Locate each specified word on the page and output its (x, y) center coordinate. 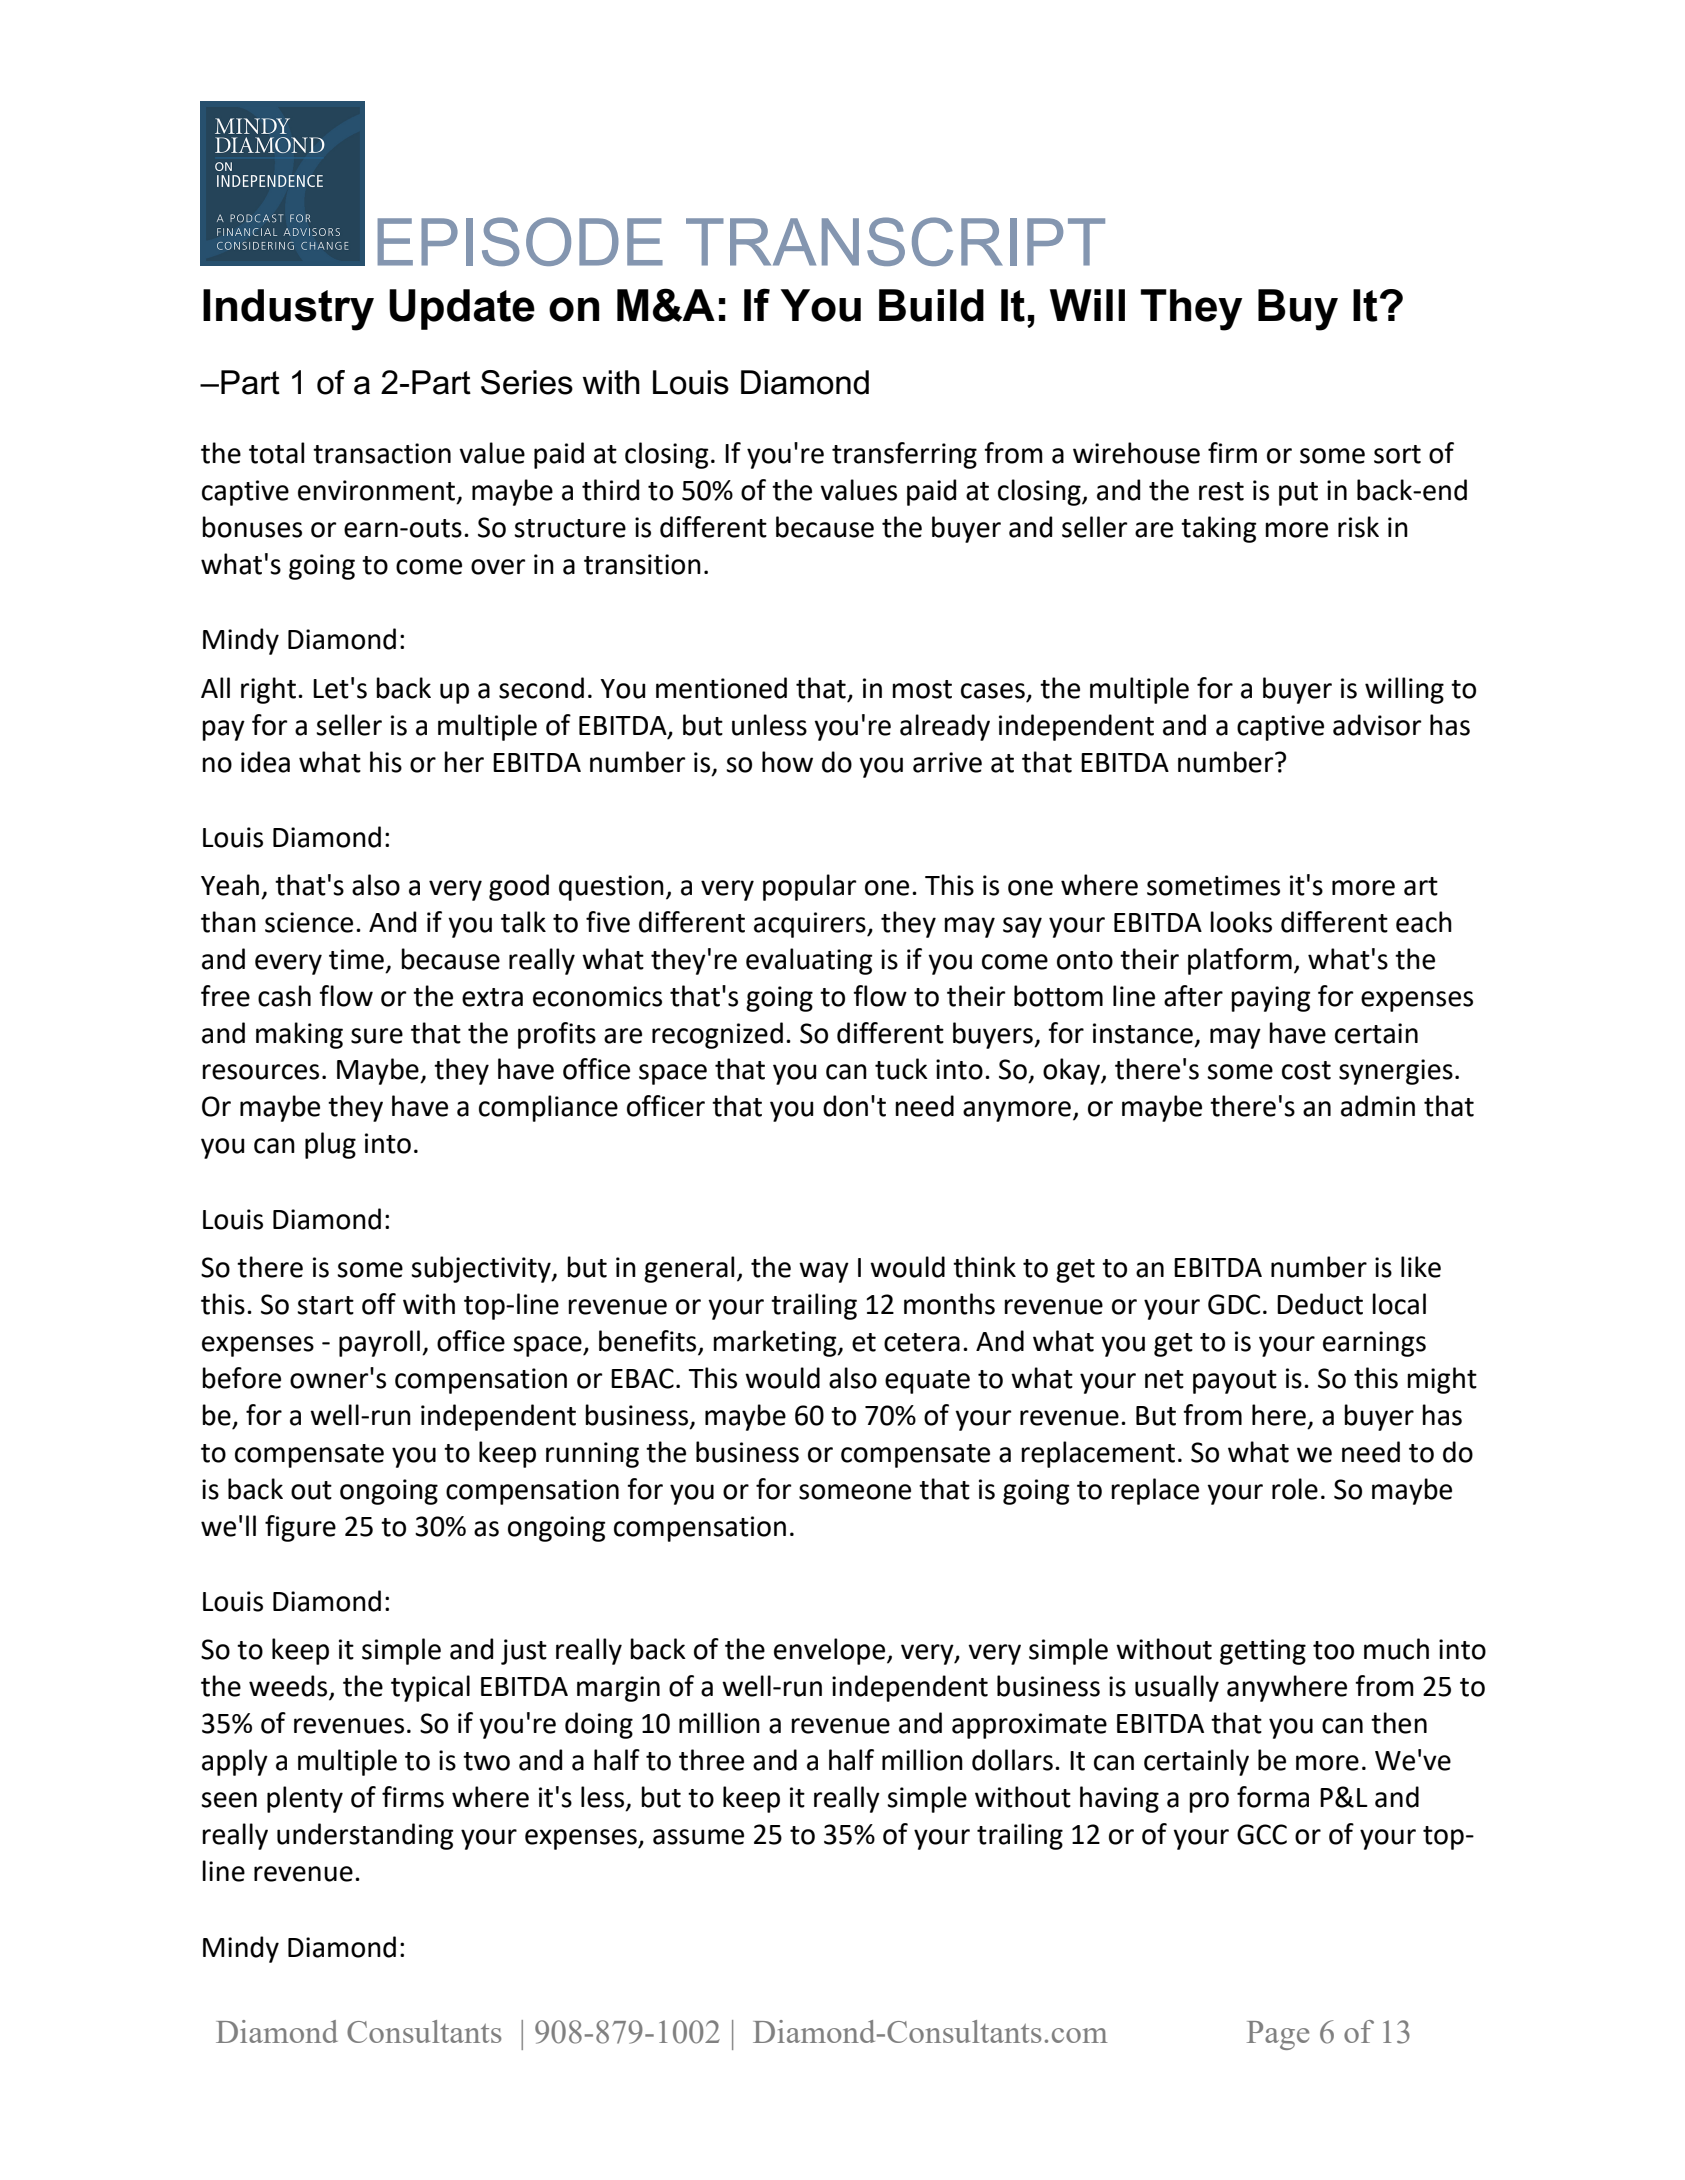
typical (430, 1688)
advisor (1377, 725)
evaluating (809, 961)
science (309, 922)
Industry (288, 310)
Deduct (1320, 1304)
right (268, 690)
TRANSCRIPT (895, 241)
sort (1397, 454)
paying (1271, 999)
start (325, 1305)
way (824, 1272)
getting (1263, 1652)
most (922, 689)
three (711, 1760)
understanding (365, 1836)
